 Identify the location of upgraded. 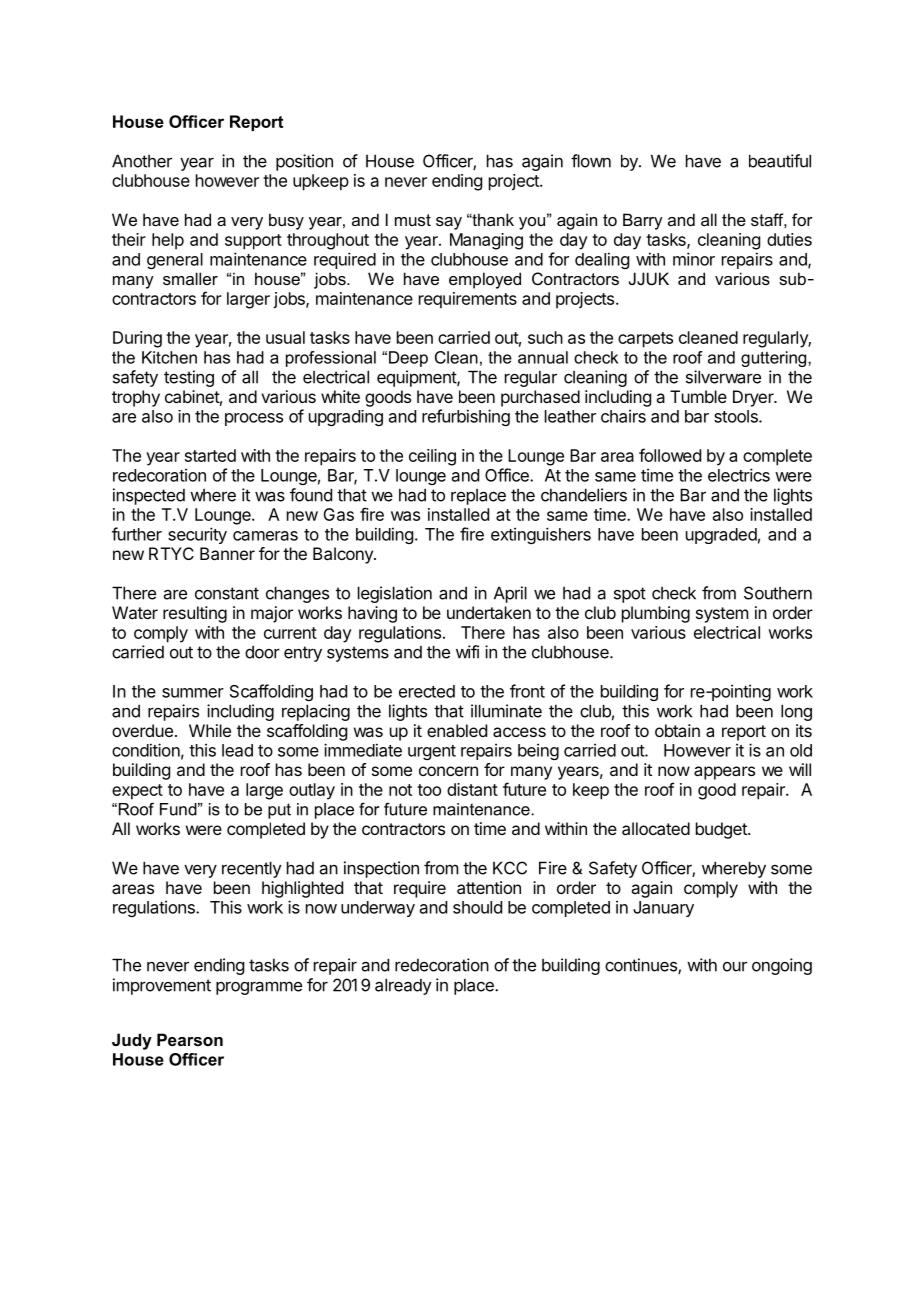
(721, 536).
